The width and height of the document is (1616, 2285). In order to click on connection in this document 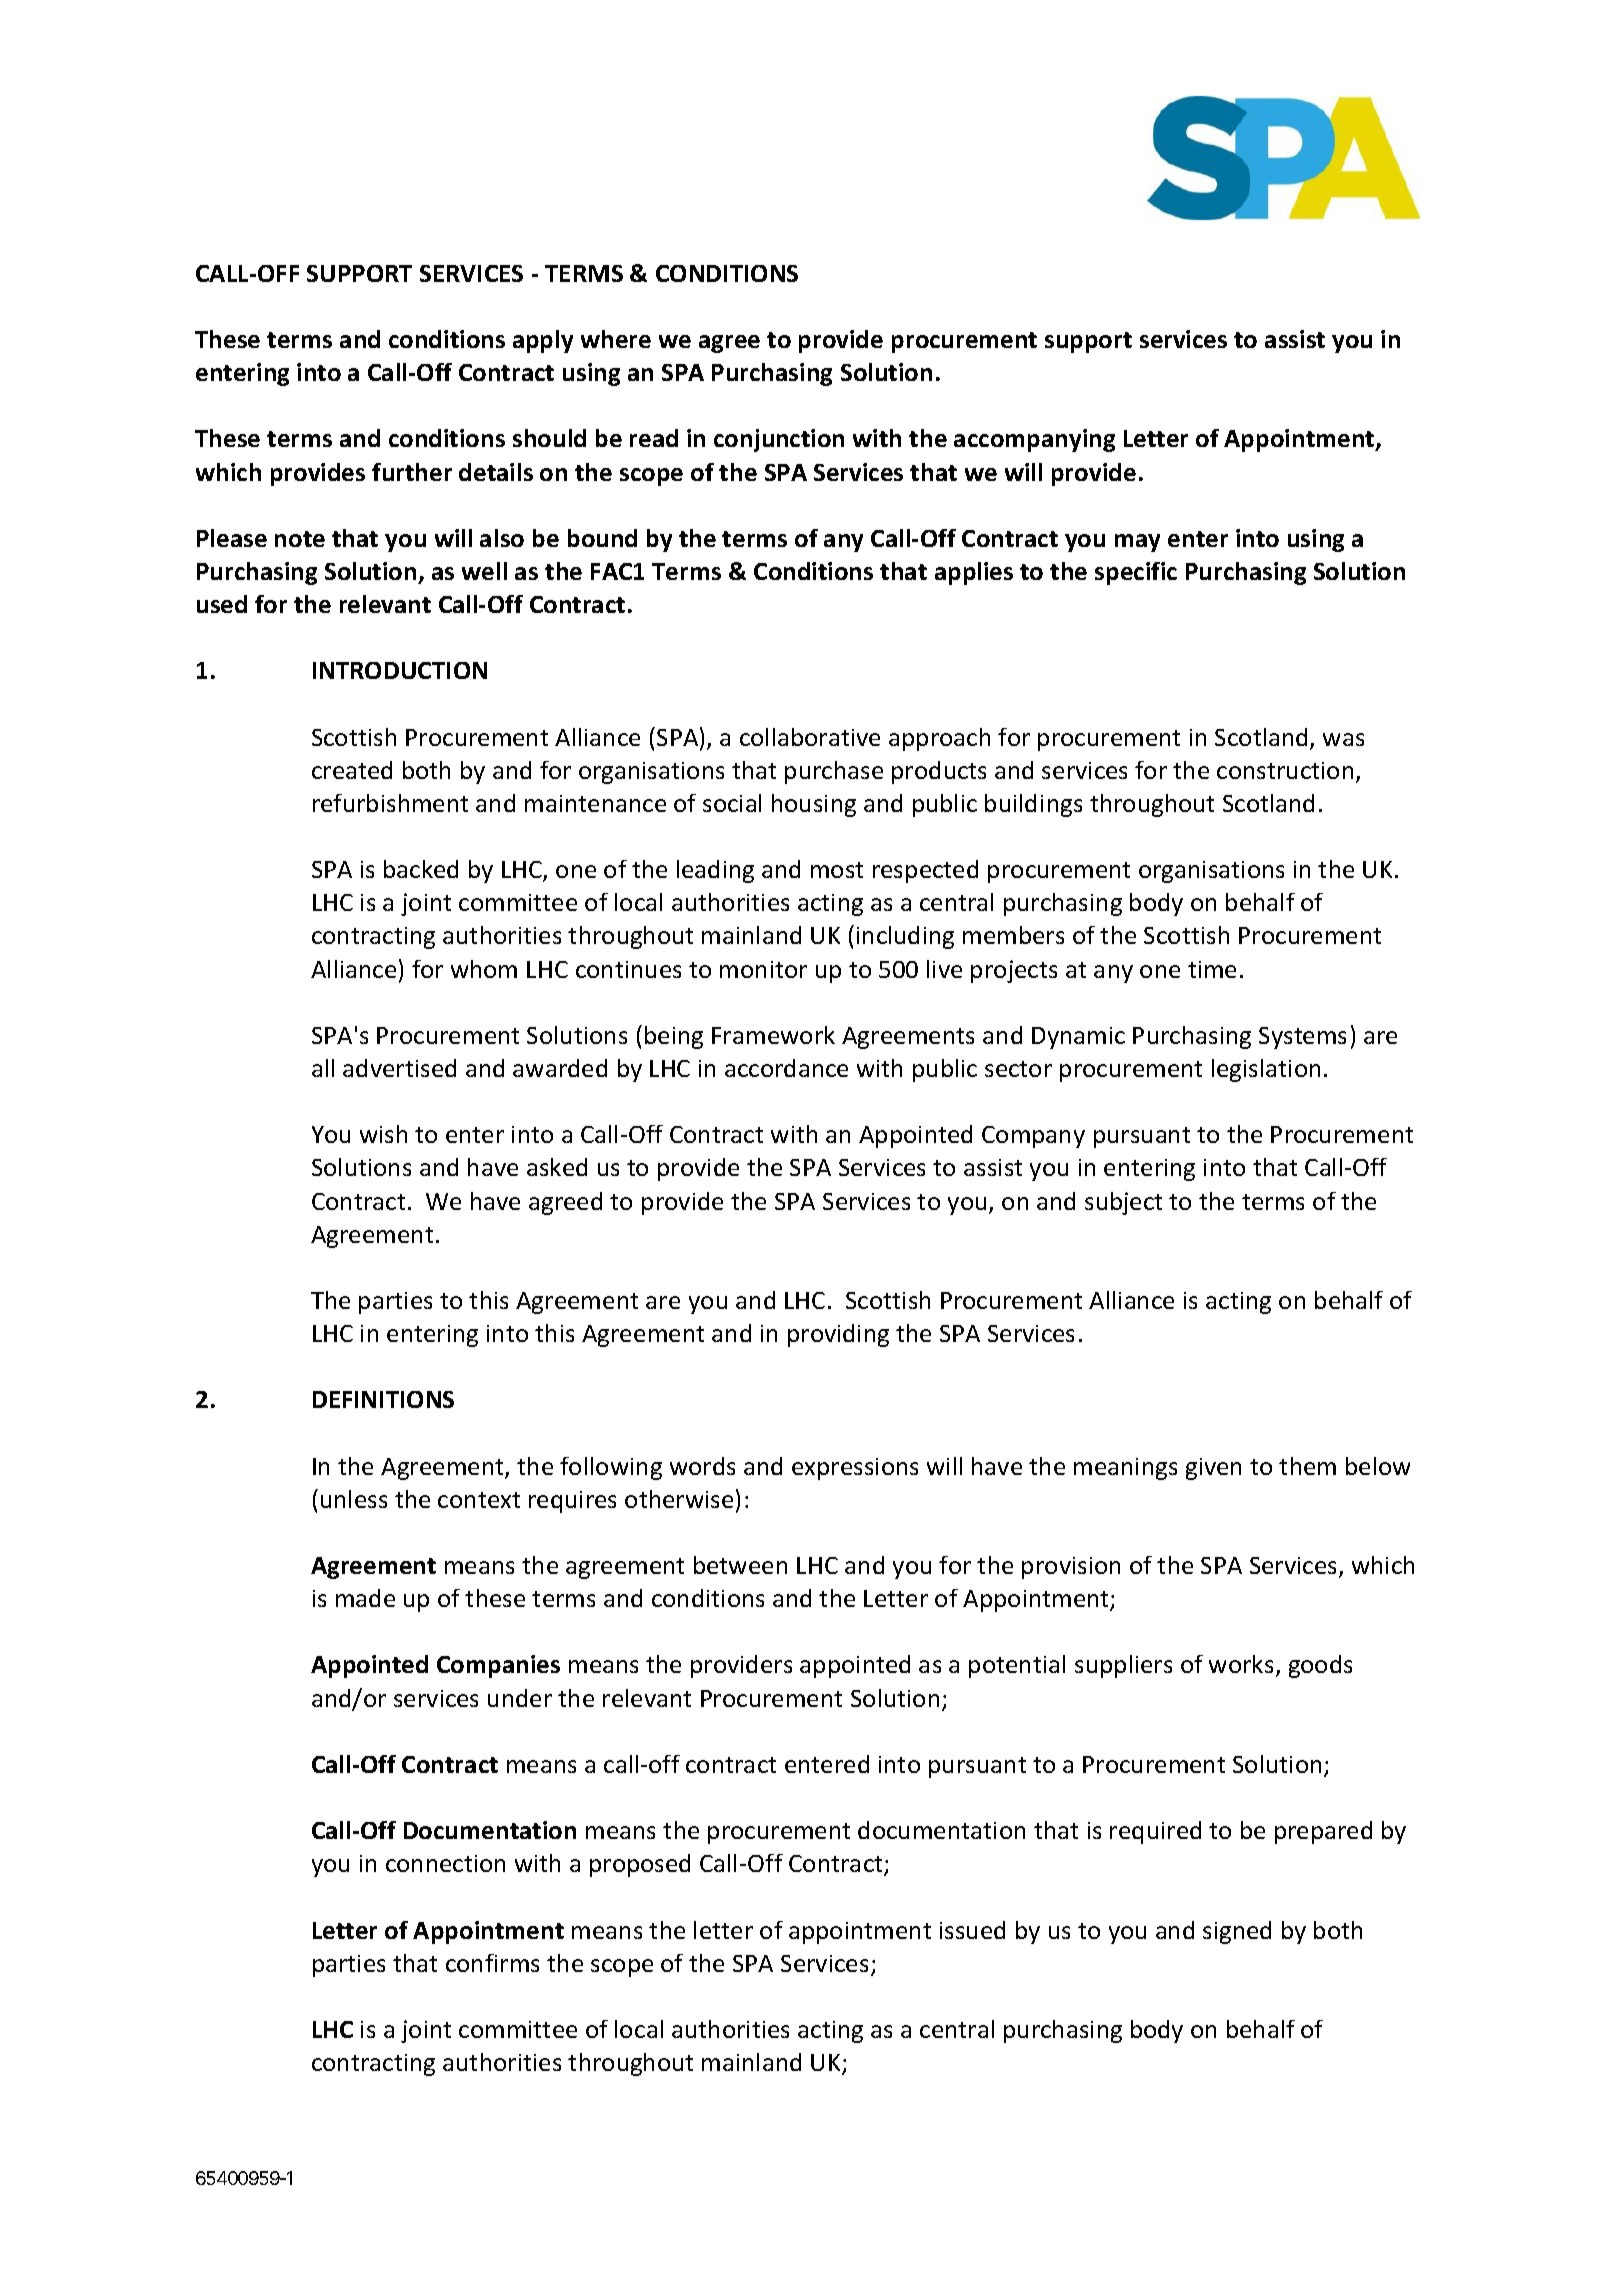, I will do `click(445, 1863)`.
